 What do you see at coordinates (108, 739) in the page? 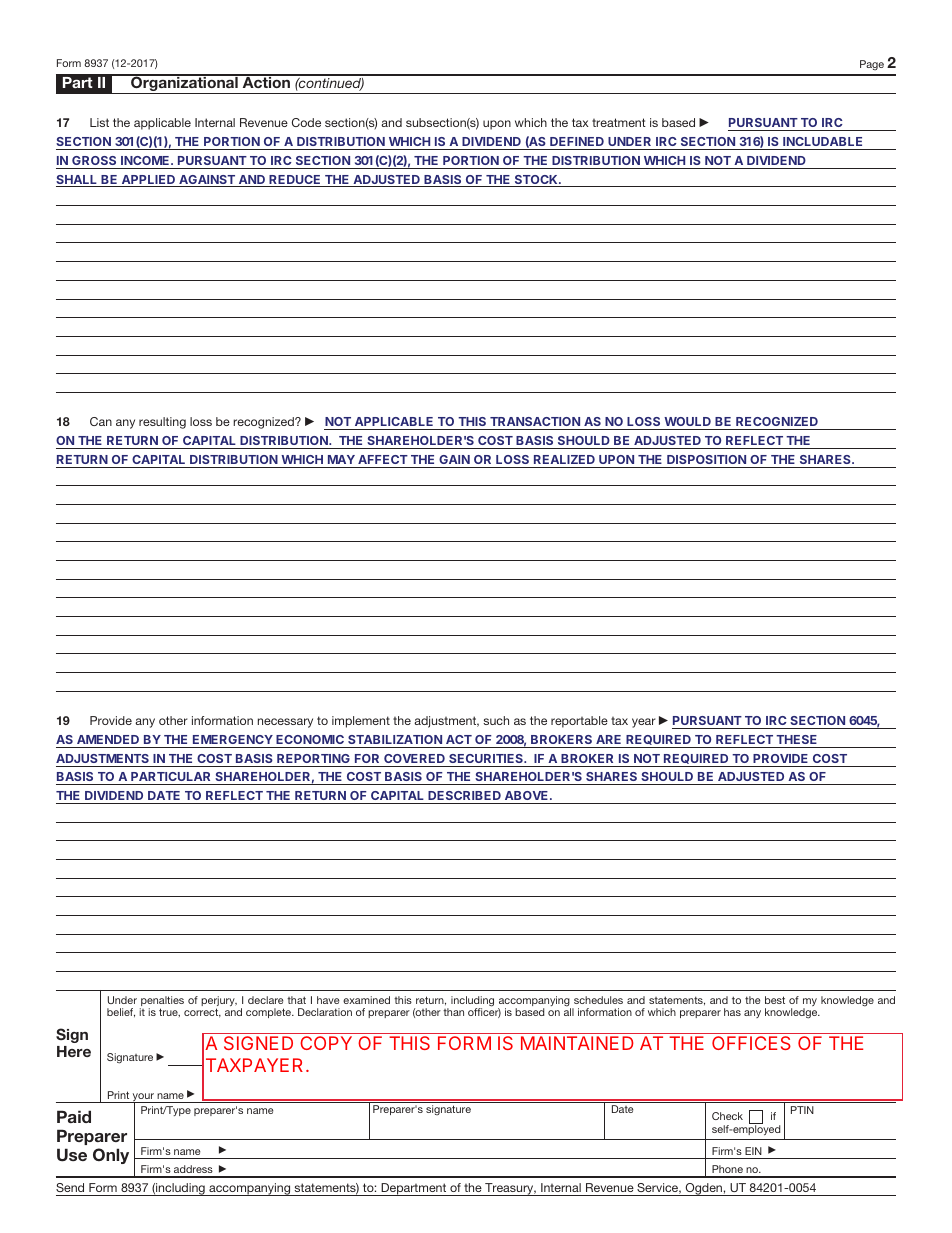
I see `AMENDED` at bounding box center [108, 739].
